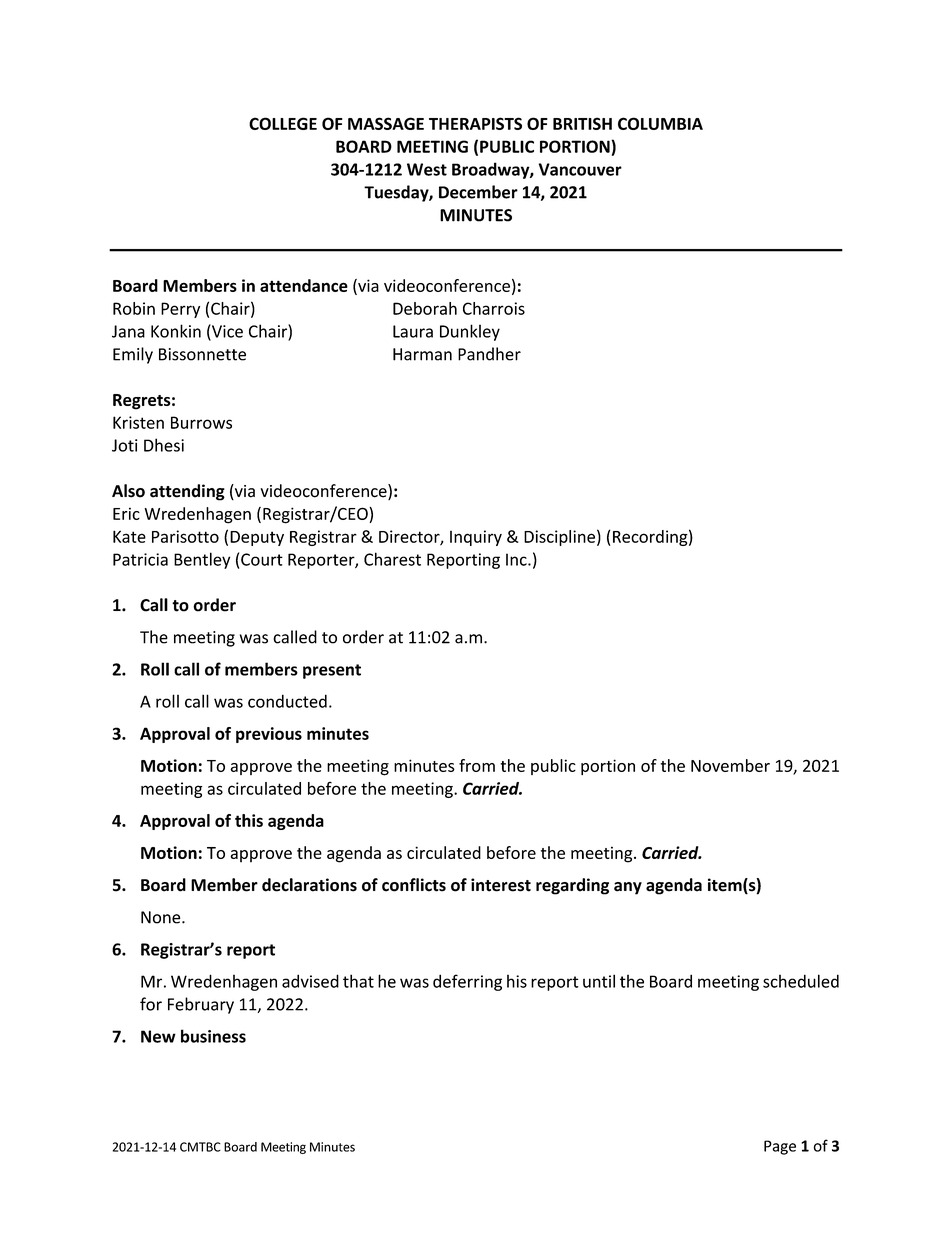 Image resolution: width=952 pixels, height=1233 pixels. What do you see at coordinates (467, 982) in the image?
I see `deferring` at bounding box center [467, 982].
